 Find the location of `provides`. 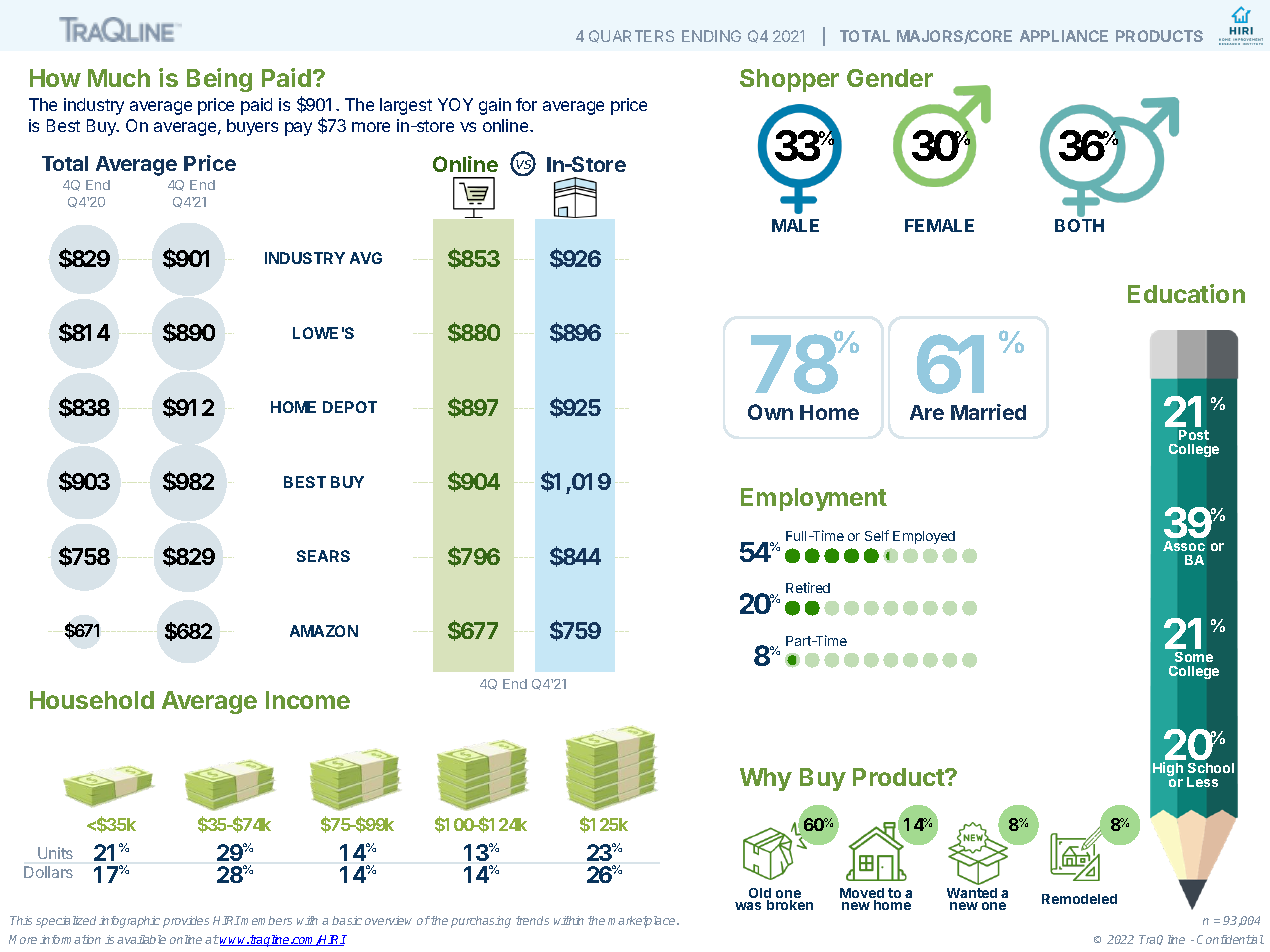

provides is located at coordinates (186, 922).
